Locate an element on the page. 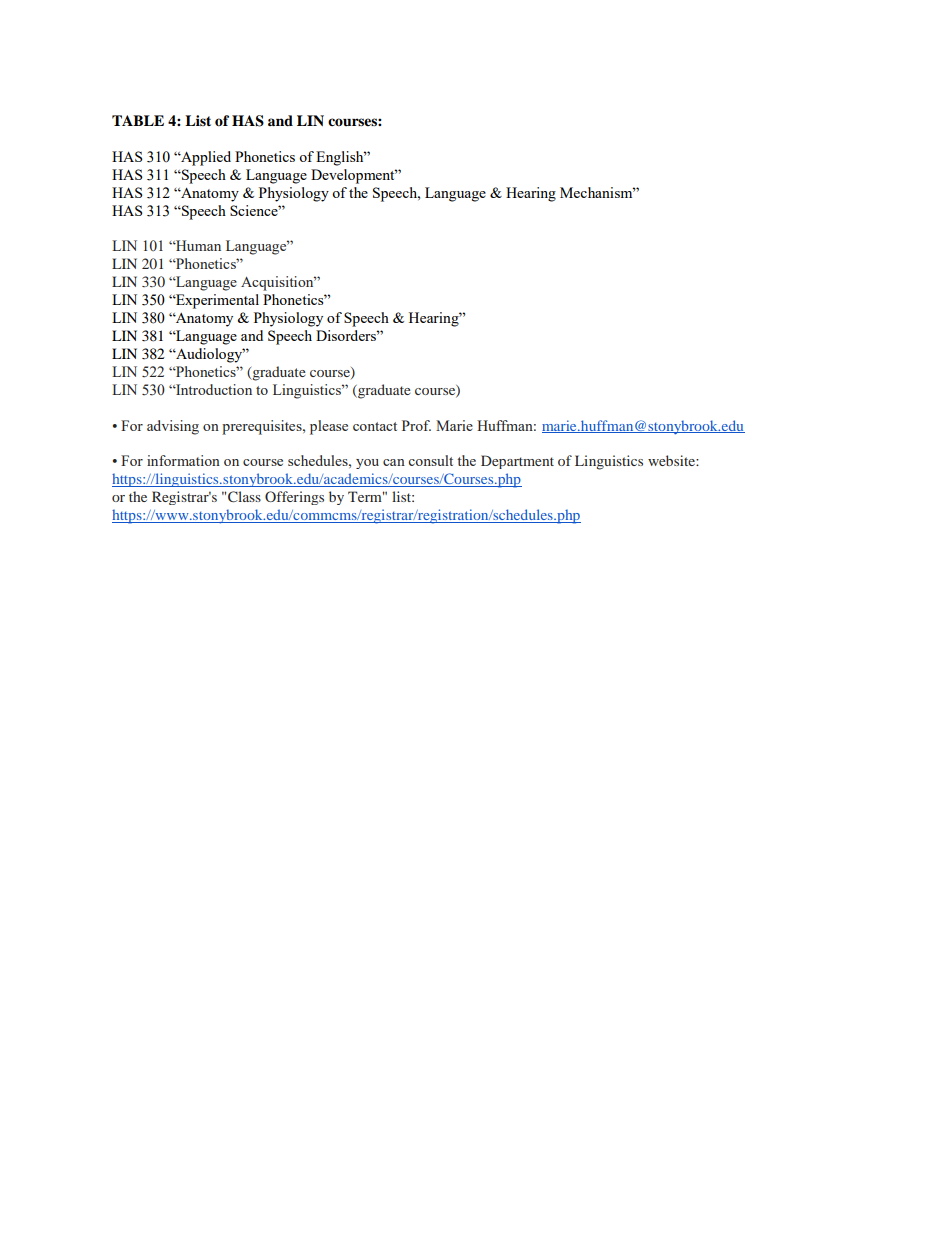 Image resolution: width=952 pixels, height=1233 pixels. TABLE is located at coordinates (138, 120).
